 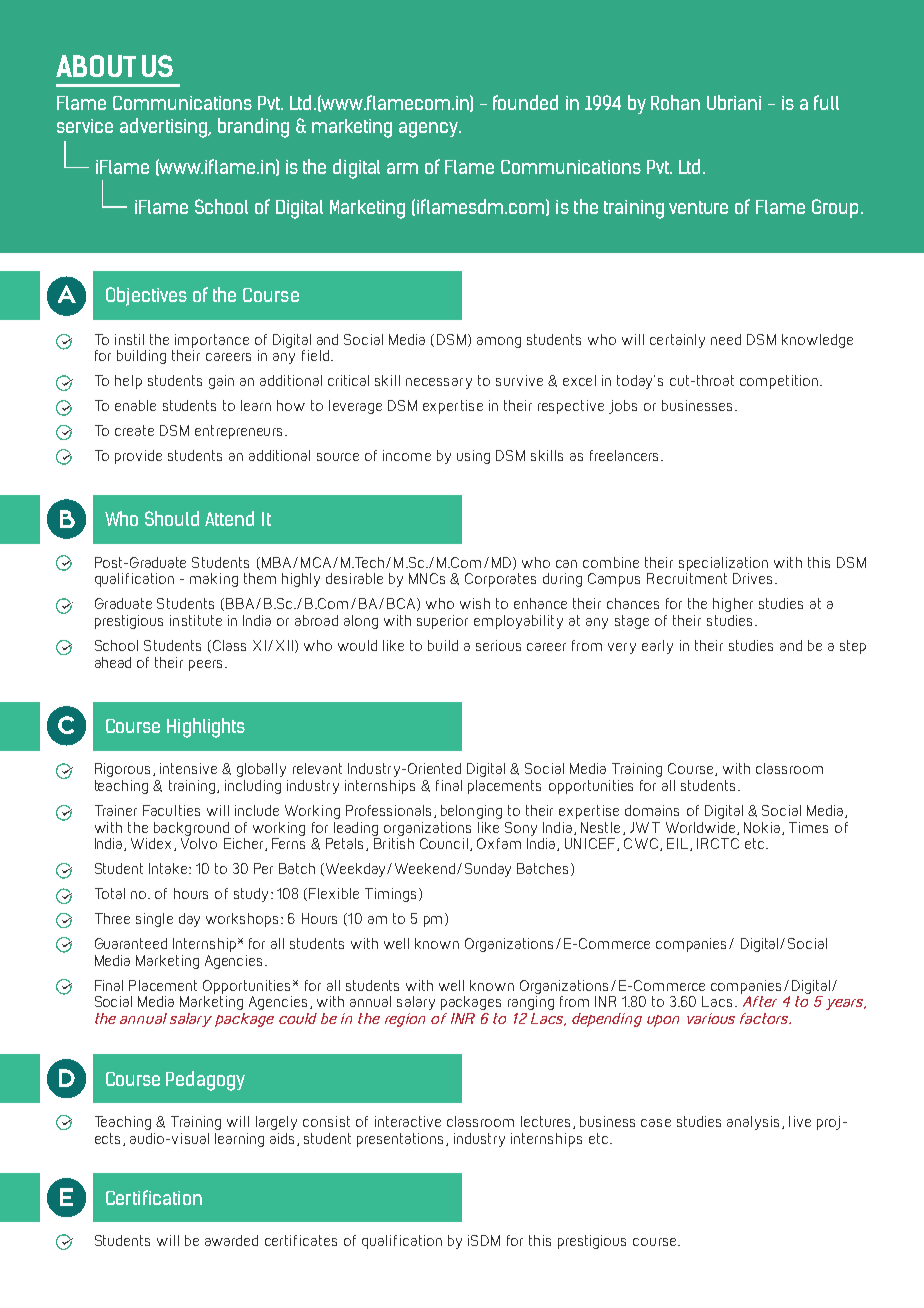 What do you see at coordinates (826, 102) in the image?
I see `full` at bounding box center [826, 102].
